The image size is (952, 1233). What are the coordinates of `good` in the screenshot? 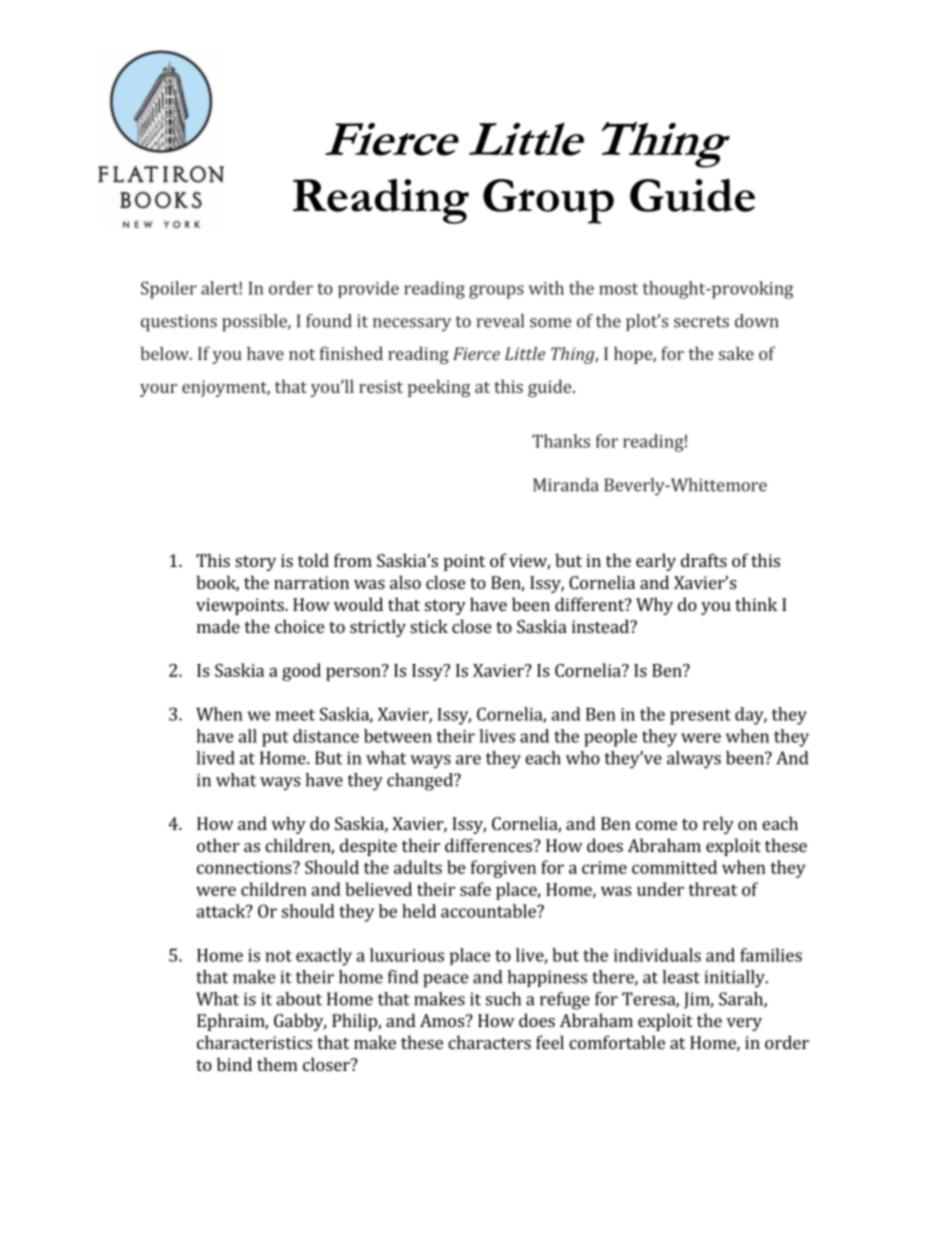 It's located at (301, 672).
